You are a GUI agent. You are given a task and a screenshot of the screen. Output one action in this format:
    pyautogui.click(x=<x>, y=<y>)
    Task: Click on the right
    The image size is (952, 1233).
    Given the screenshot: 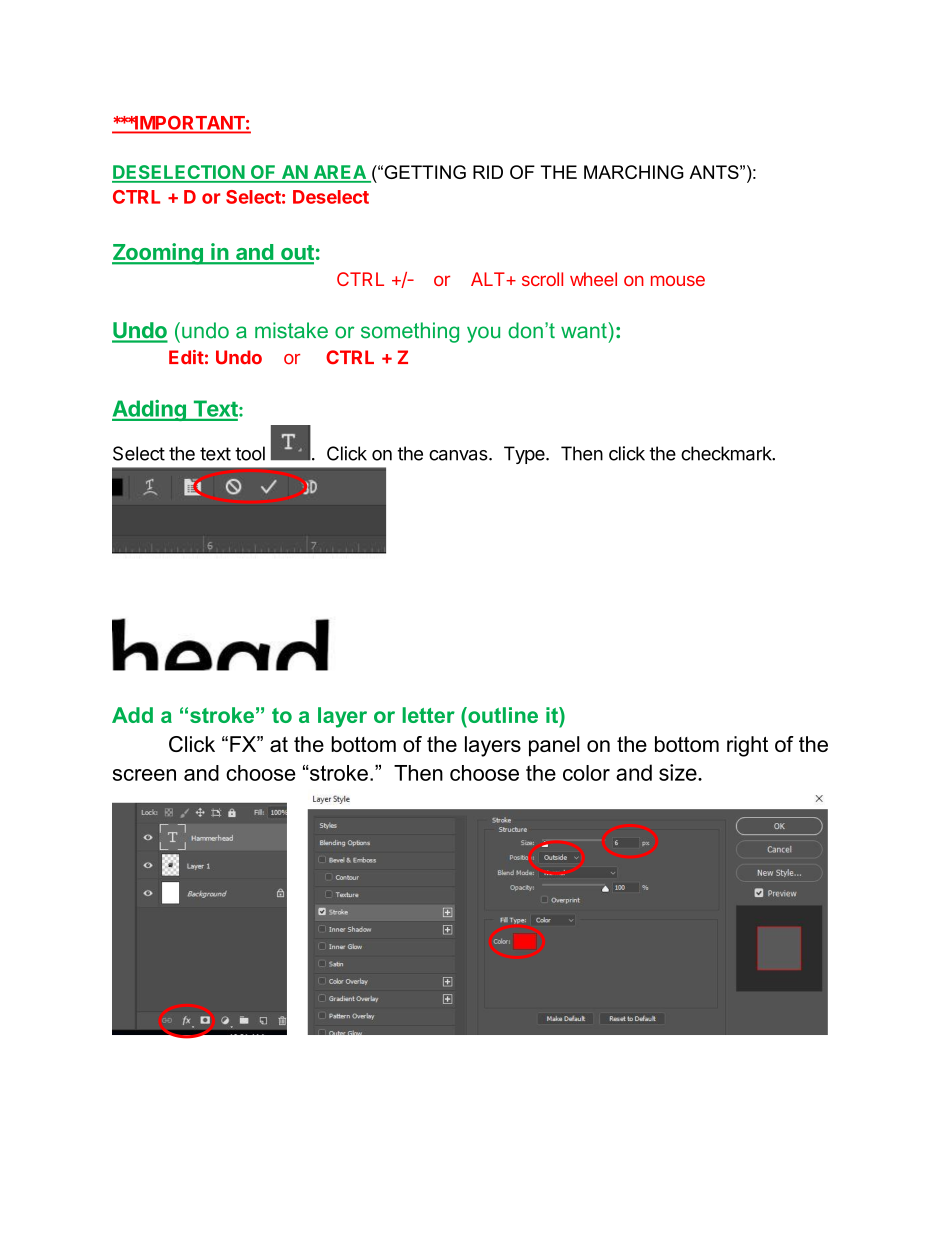 What is the action you would take?
    pyautogui.click(x=747, y=746)
